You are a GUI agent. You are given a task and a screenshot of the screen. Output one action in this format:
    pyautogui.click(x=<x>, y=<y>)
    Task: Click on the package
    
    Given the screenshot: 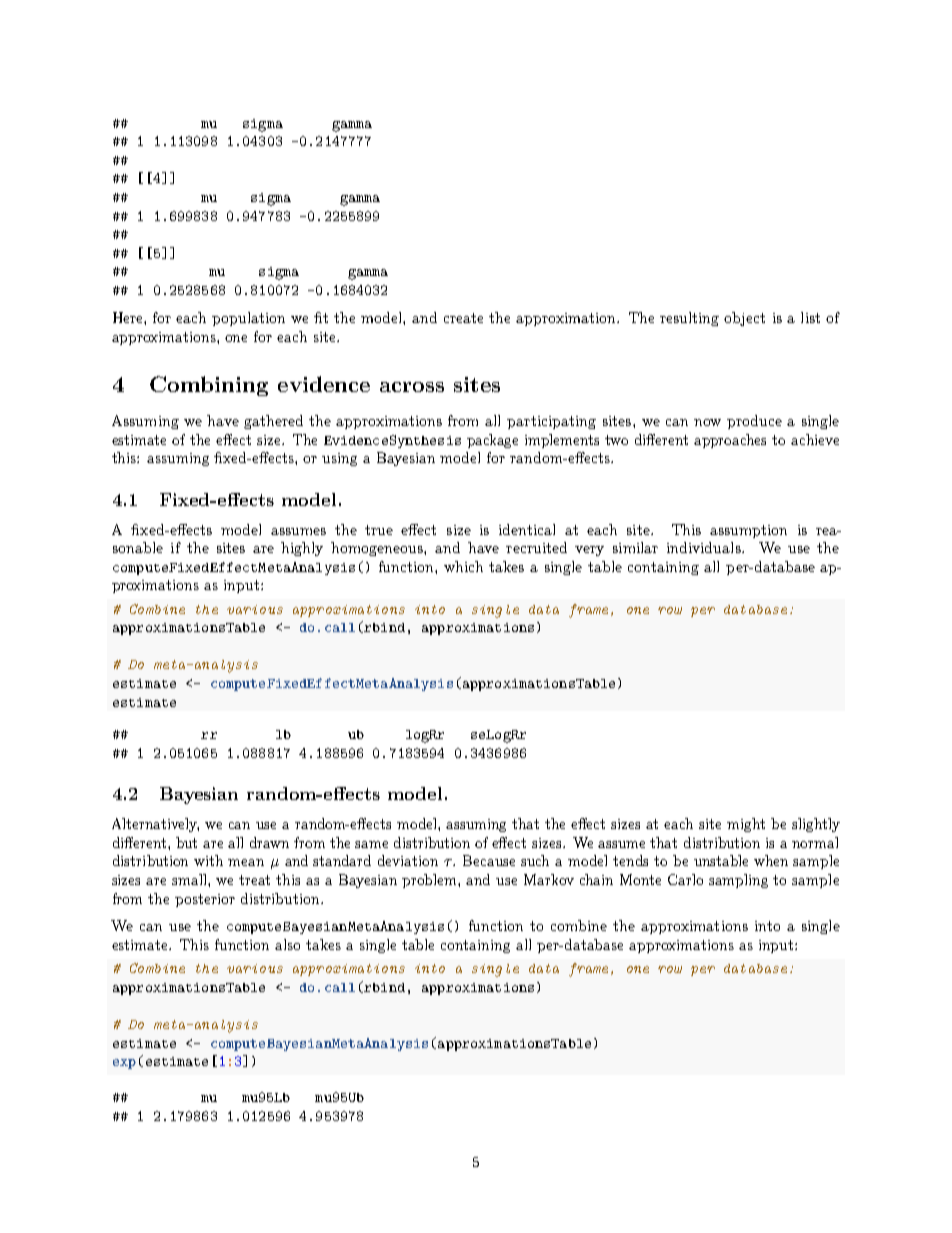 What is the action you would take?
    pyautogui.click(x=492, y=441)
